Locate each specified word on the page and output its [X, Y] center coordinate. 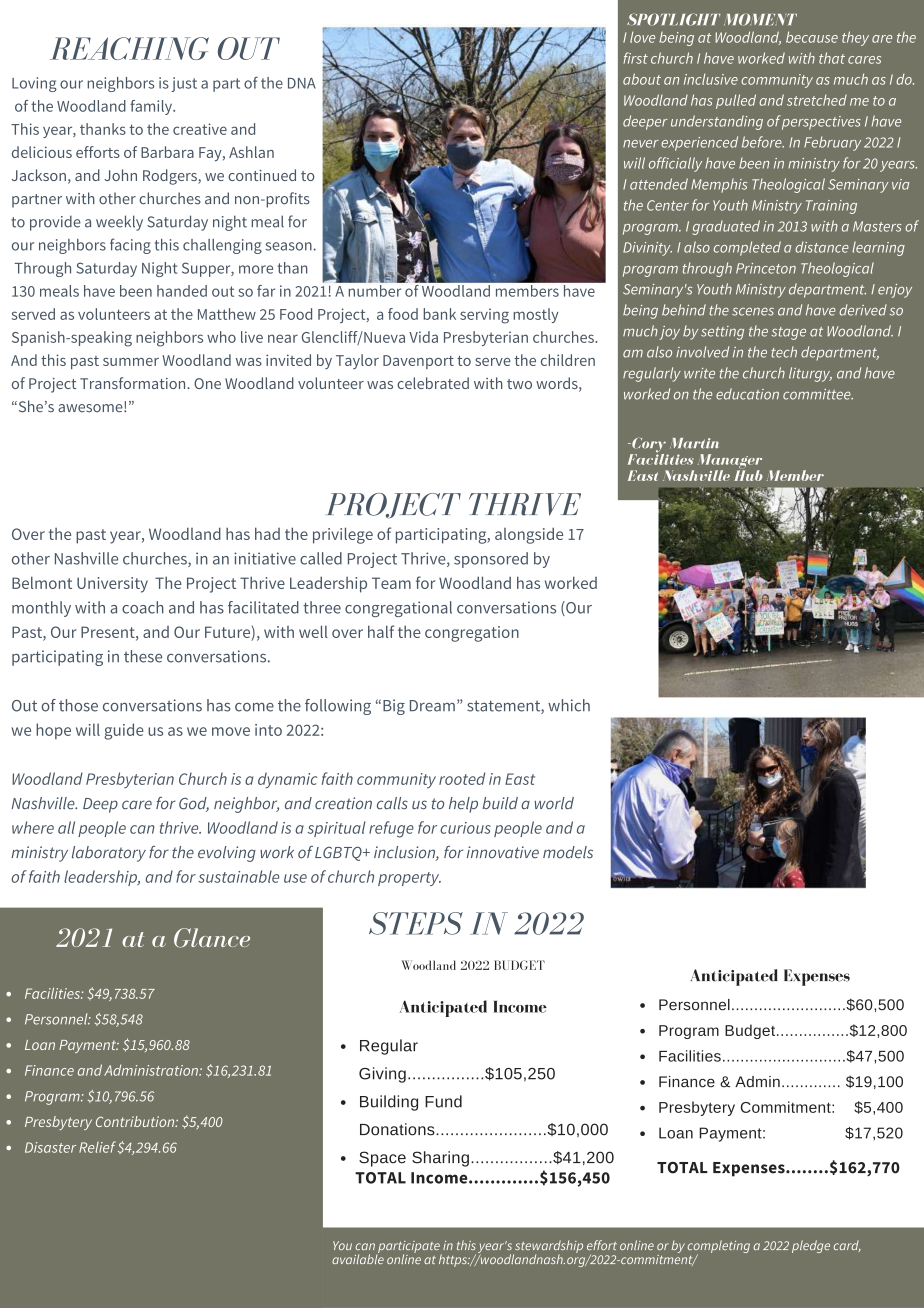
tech [784, 352]
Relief [97, 1147]
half [381, 631]
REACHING [129, 48]
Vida [423, 337]
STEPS [416, 923]
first [635, 58]
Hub [748, 474]
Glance [212, 938]
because [812, 37]
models [568, 852]
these [143, 656]
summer [131, 362]
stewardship [548, 1247]
